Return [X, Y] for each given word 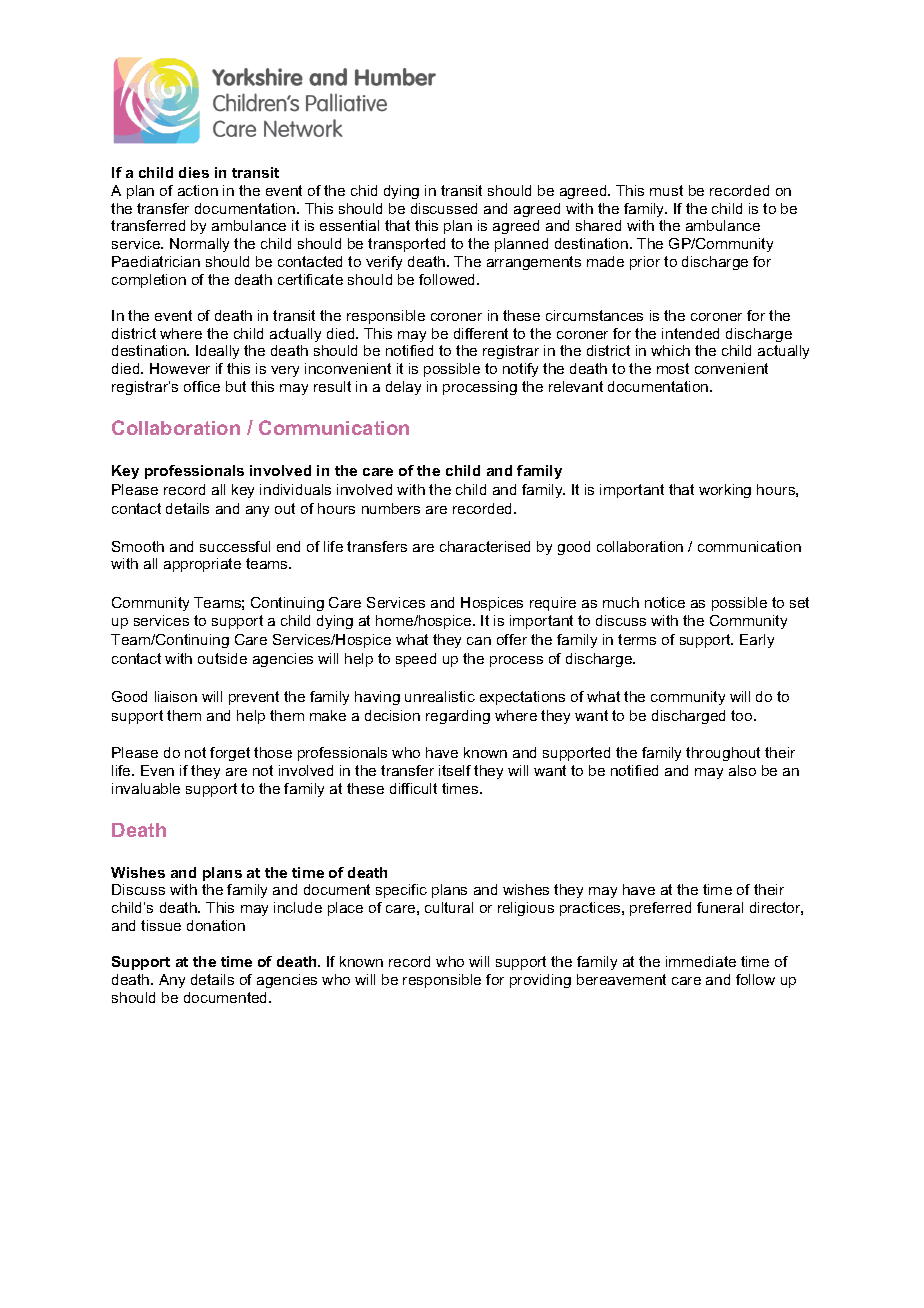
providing [540, 981]
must [666, 190]
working [725, 491]
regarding [458, 717]
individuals [295, 489]
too [743, 715]
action [198, 190]
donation [216, 925]
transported [406, 245]
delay [403, 388]
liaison [176, 696]
